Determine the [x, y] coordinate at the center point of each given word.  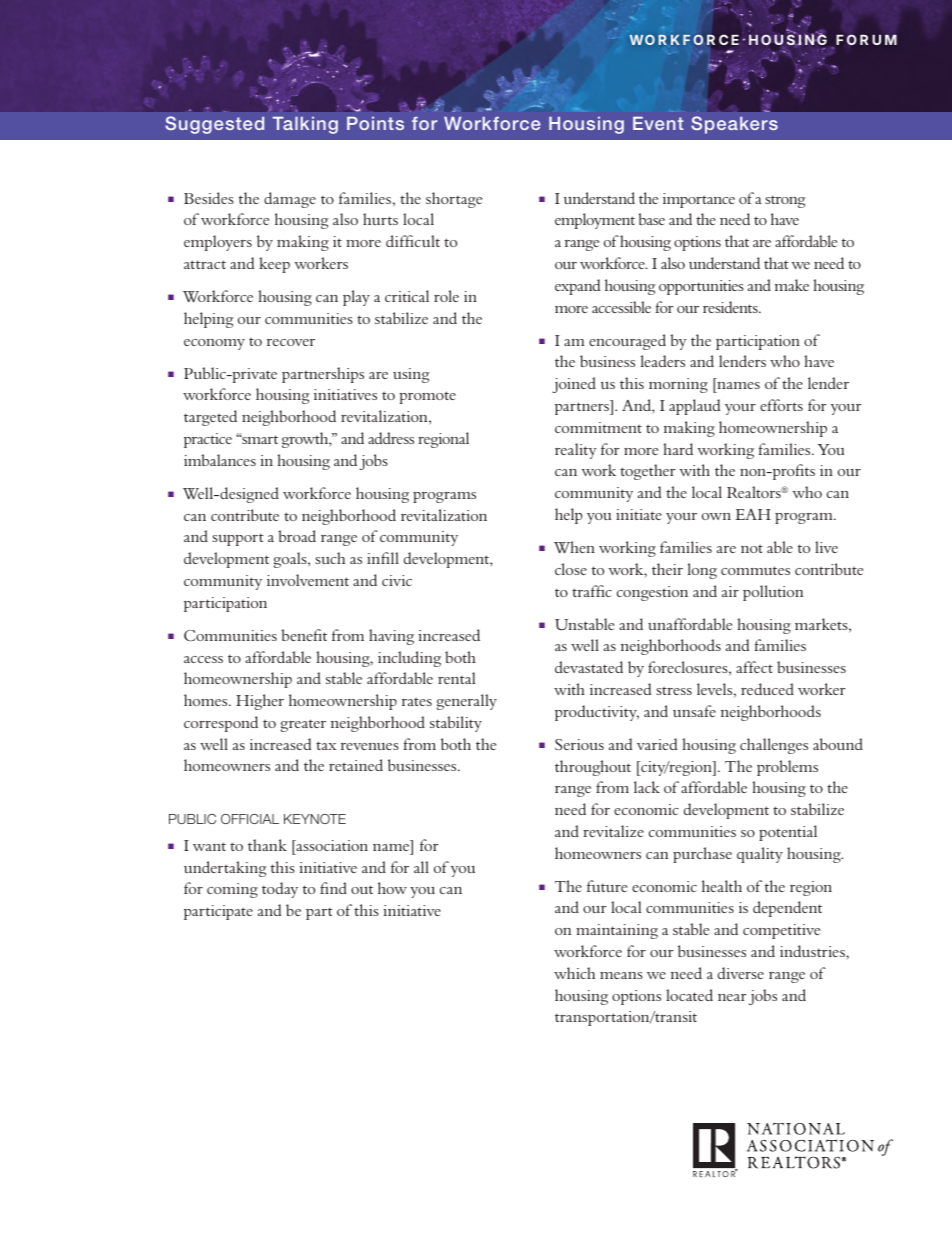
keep [274, 265]
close [571, 569]
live [826, 547]
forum [866, 39]
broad [297, 536]
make [792, 285]
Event [658, 123]
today [280, 890]
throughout [593, 768]
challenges [774, 746]
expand [577, 287]
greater [303, 725]
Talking [305, 125]
